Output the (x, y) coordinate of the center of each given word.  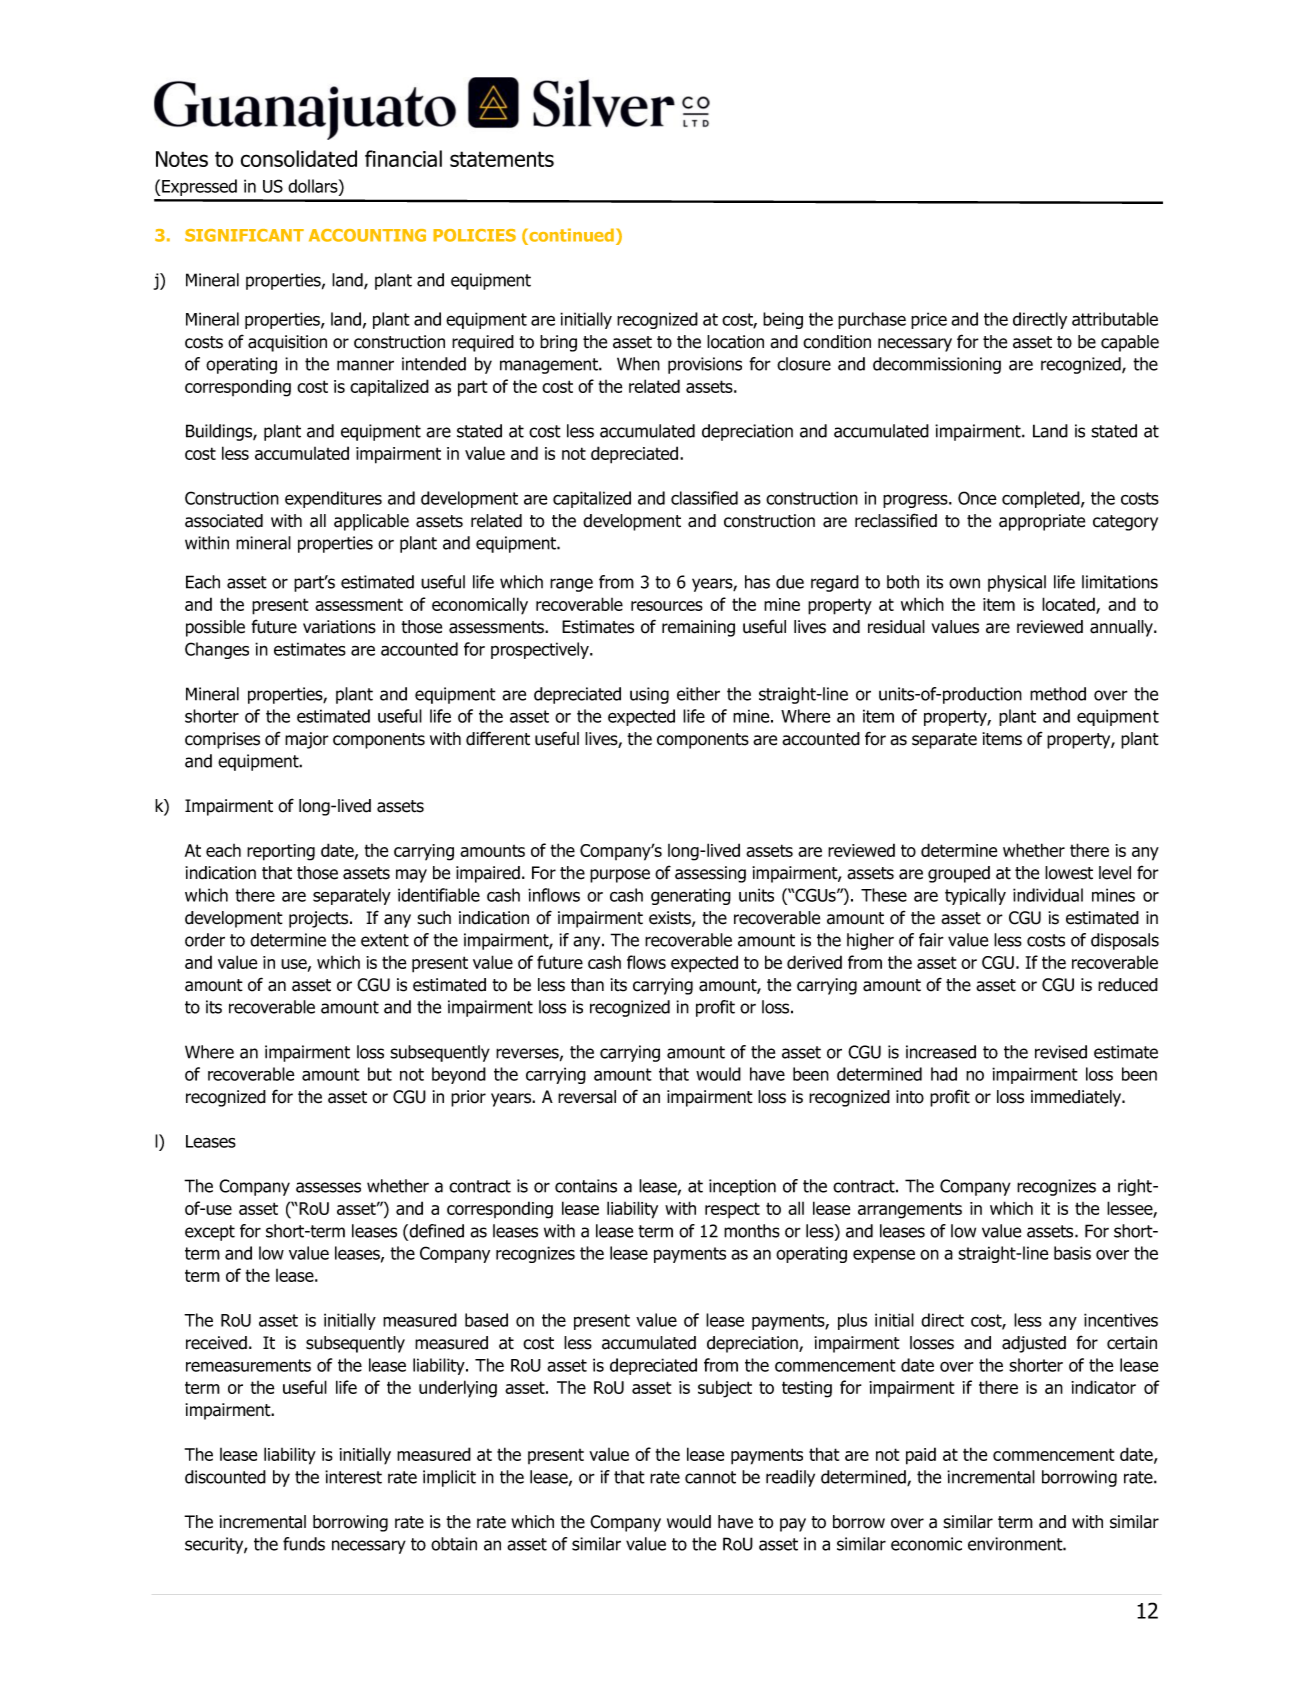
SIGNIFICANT (244, 235)
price (929, 320)
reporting (281, 852)
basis (1072, 1253)
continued (570, 235)
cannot (710, 1477)
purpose (620, 876)
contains (586, 1186)
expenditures (333, 499)
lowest (1069, 873)
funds (304, 1544)
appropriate (1042, 522)
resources (667, 606)
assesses (328, 1187)
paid (921, 1456)
